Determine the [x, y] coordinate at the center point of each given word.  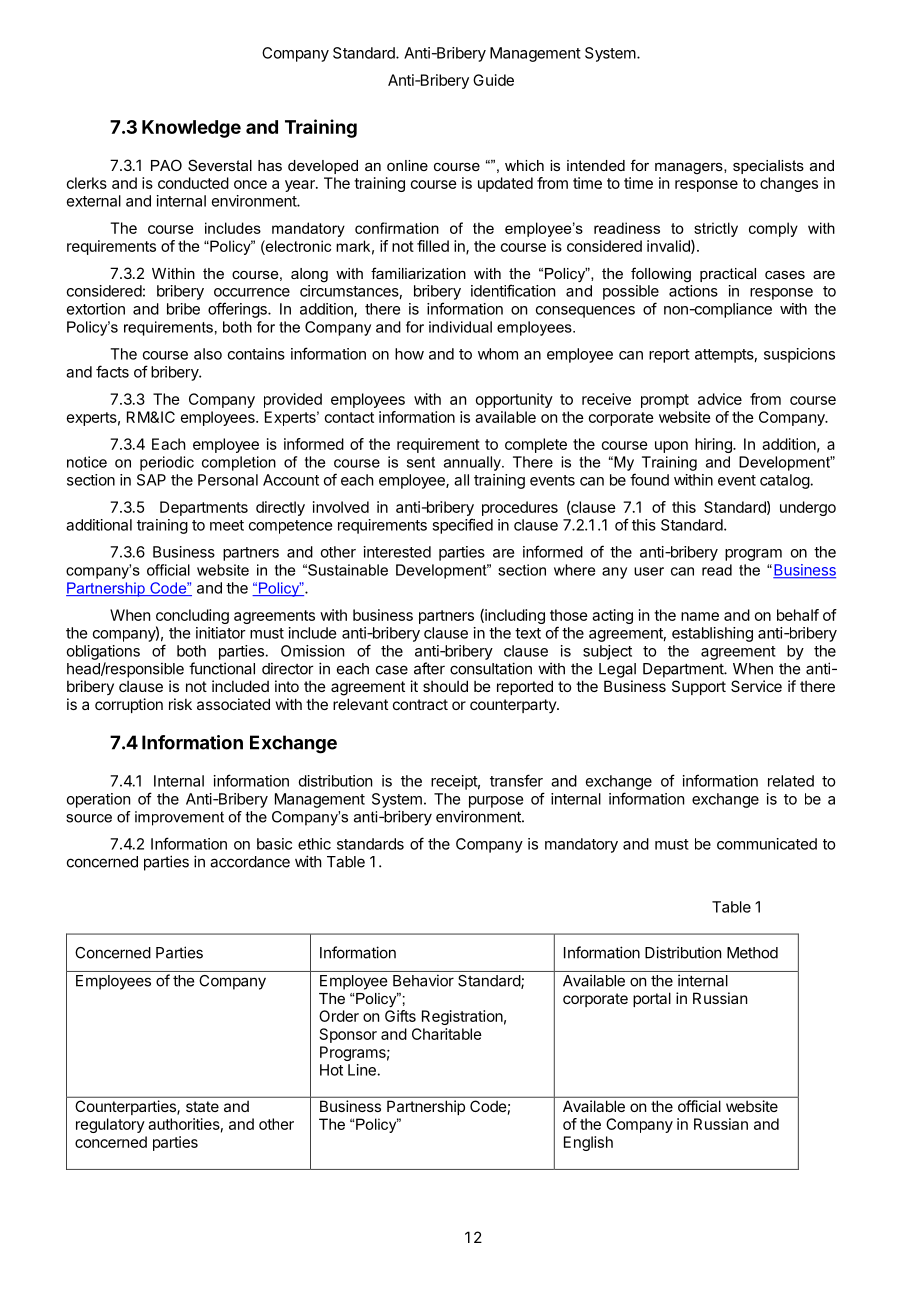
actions [693, 291]
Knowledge [191, 129]
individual [460, 327]
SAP [151, 480]
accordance [250, 862]
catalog [785, 481]
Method [752, 953]
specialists [768, 167]
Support [699, 687]
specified [462, 526]
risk [180, 704]
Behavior [423, 980]
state [202, 1106]
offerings [238, 310]
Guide [493, 80]
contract [420, 704]
